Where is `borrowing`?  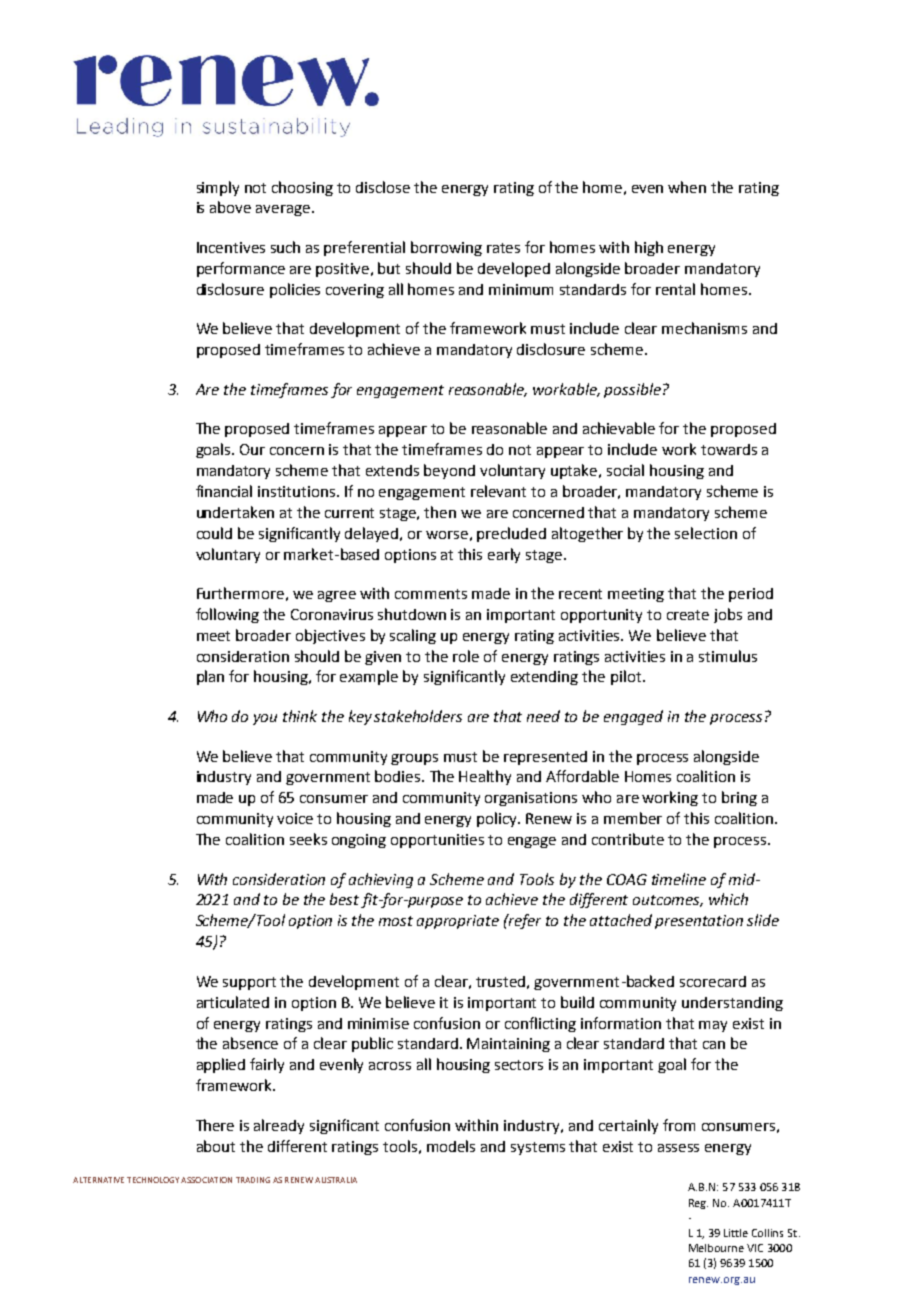
borrowing is located at coordinates (446, 248).
